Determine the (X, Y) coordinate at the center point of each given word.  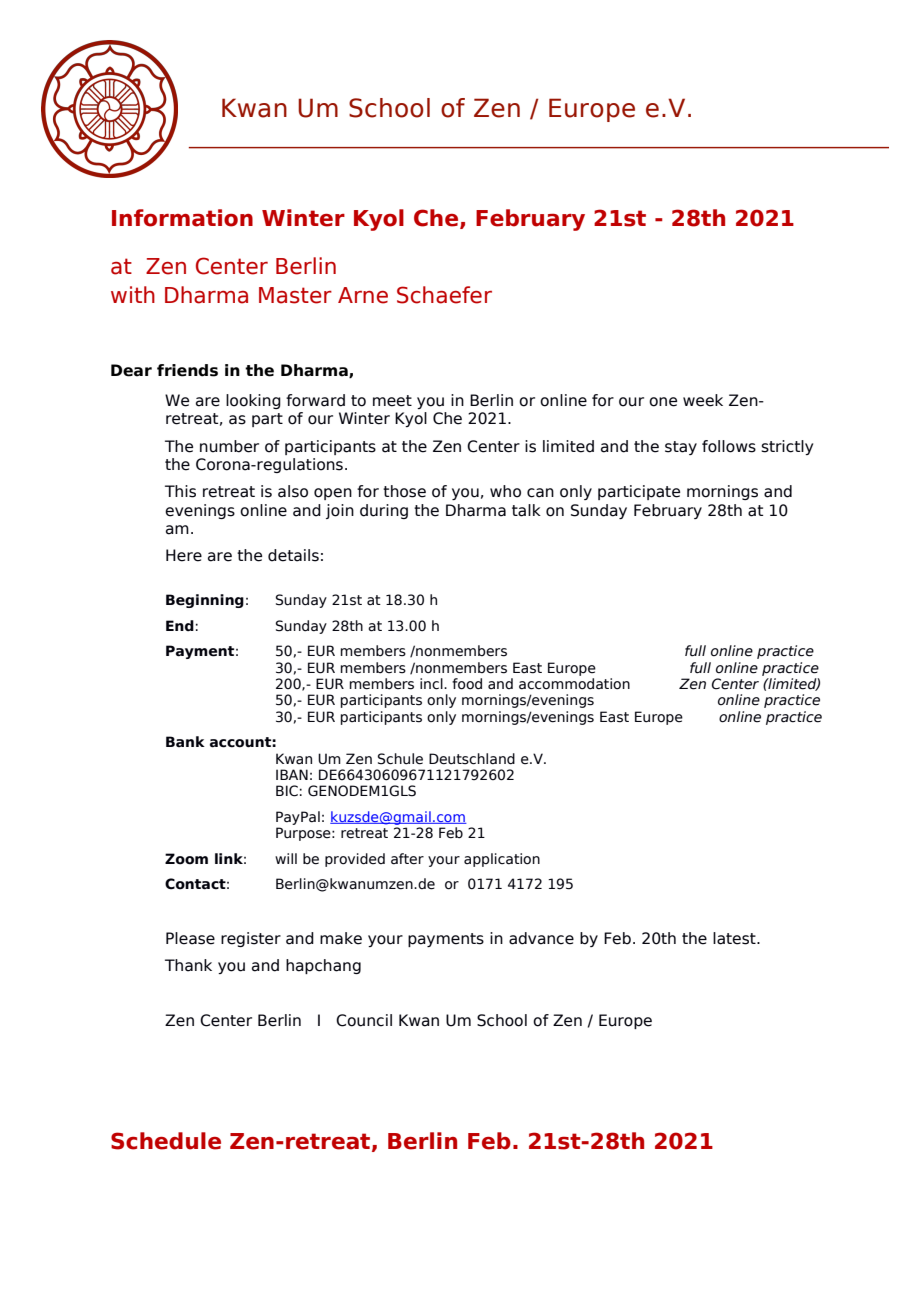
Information (182, 218)
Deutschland (472, 759)
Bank (185, 741)
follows (729, 446)
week (703, 400)
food (467, 684)
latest (735, 938)
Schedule (166, 1141)
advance (541, 938)
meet (392, 401)
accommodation (574, 684)
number (229, 446)
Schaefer (444, 295)
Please (190, 938)
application (502, 860)
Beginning (205, 601)
